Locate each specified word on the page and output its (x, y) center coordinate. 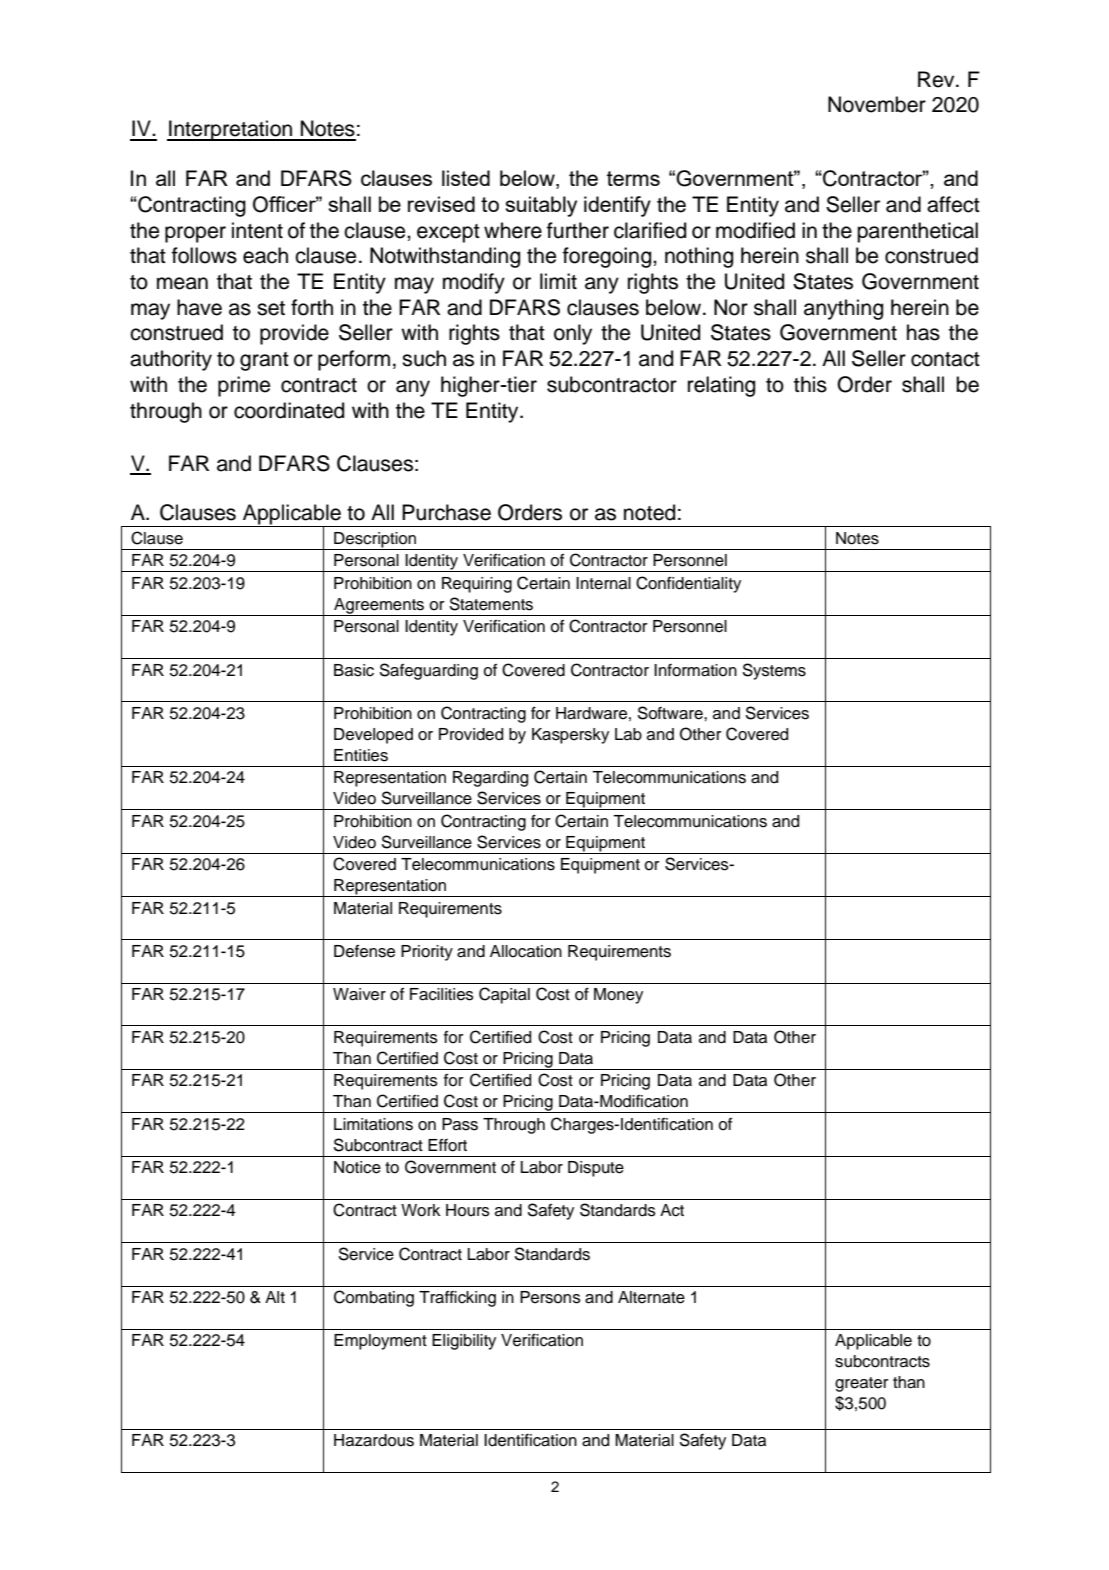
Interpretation (231, 130)
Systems (774, 671)
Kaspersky (570, 736)
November (877, 104)
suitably (541, 206)
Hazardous (374, 1440)
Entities (361, 755)
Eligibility (464, 1342)
